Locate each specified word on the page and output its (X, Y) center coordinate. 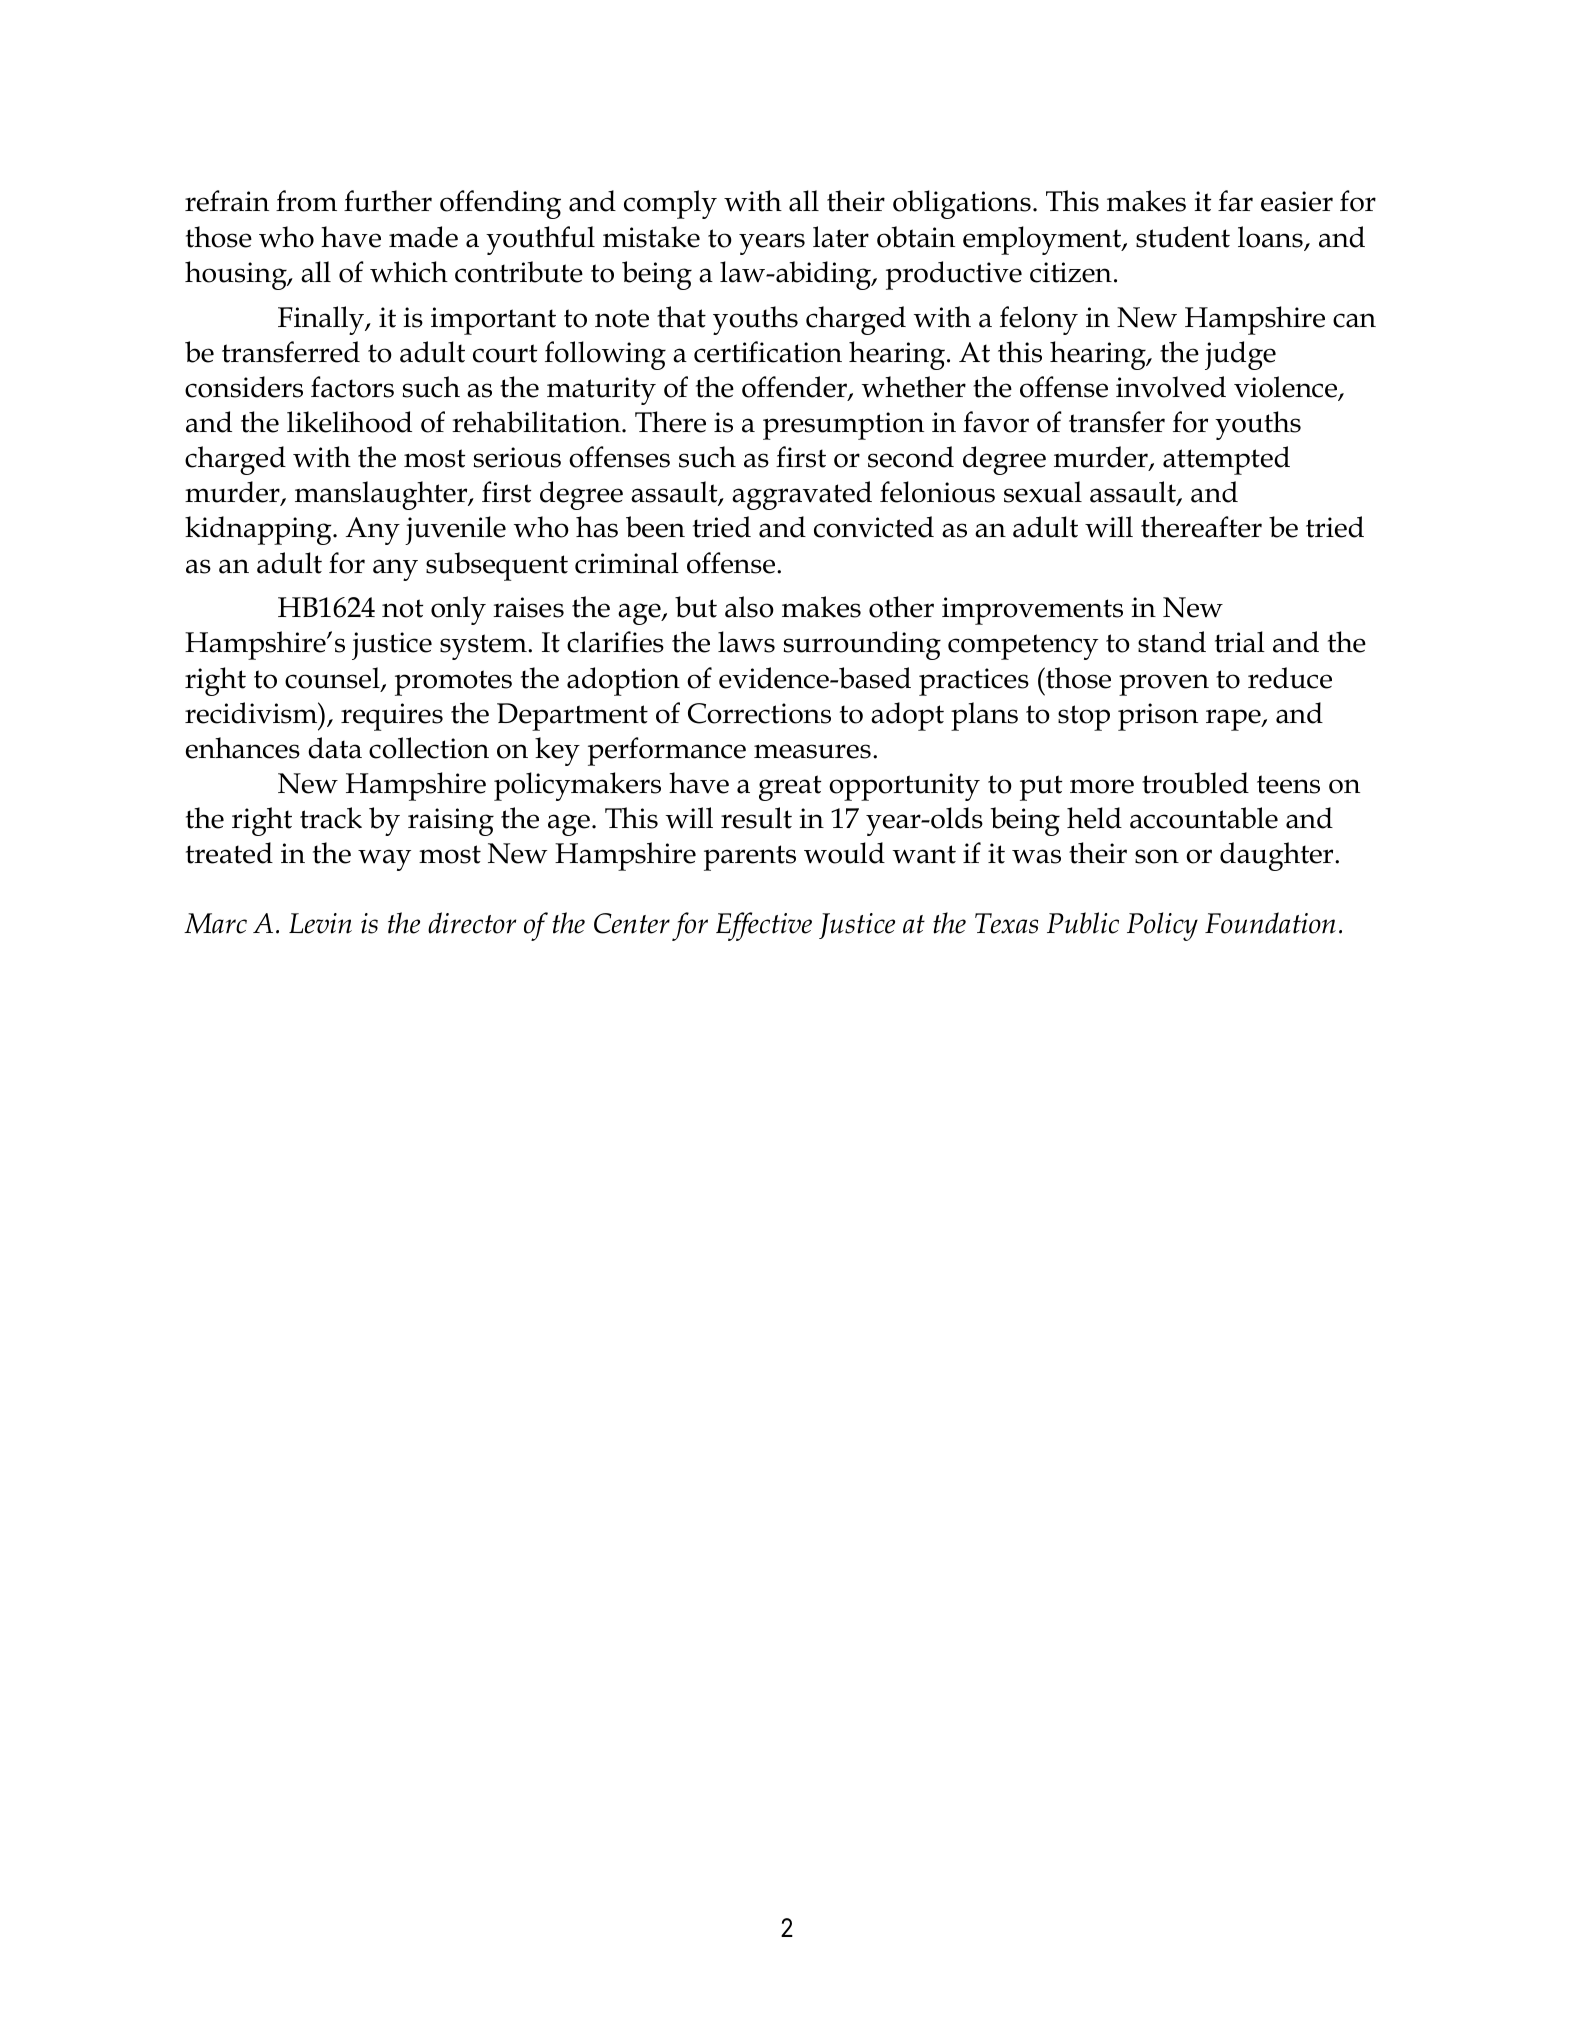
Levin (320, 923)
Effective (764, 926)
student (1183, 237)
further (388, 201)
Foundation (1270, 923)
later (841, 237)
